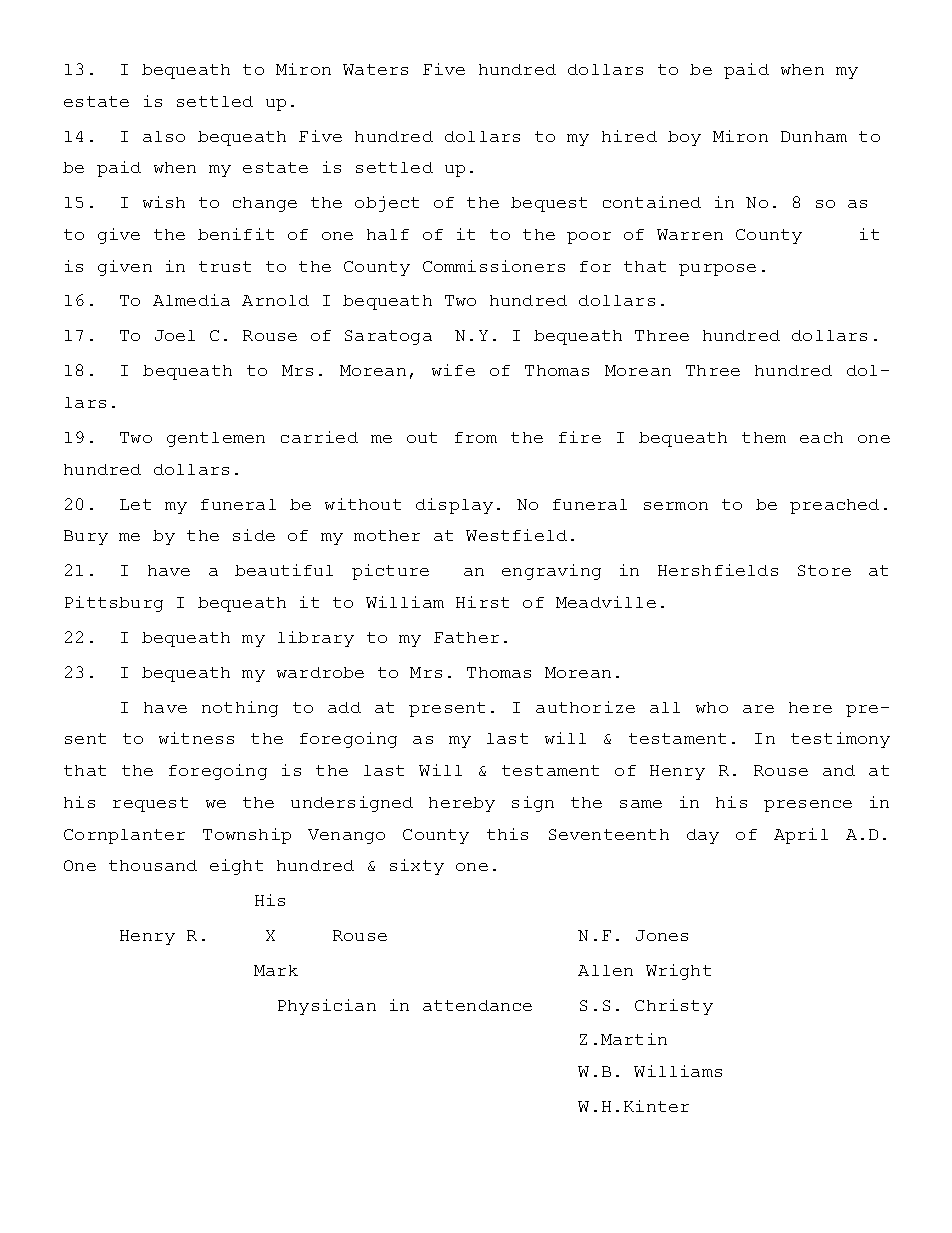  Describe the element at coordinates (494, 266) in the screenshot. I see `Commissioners` at that location.
